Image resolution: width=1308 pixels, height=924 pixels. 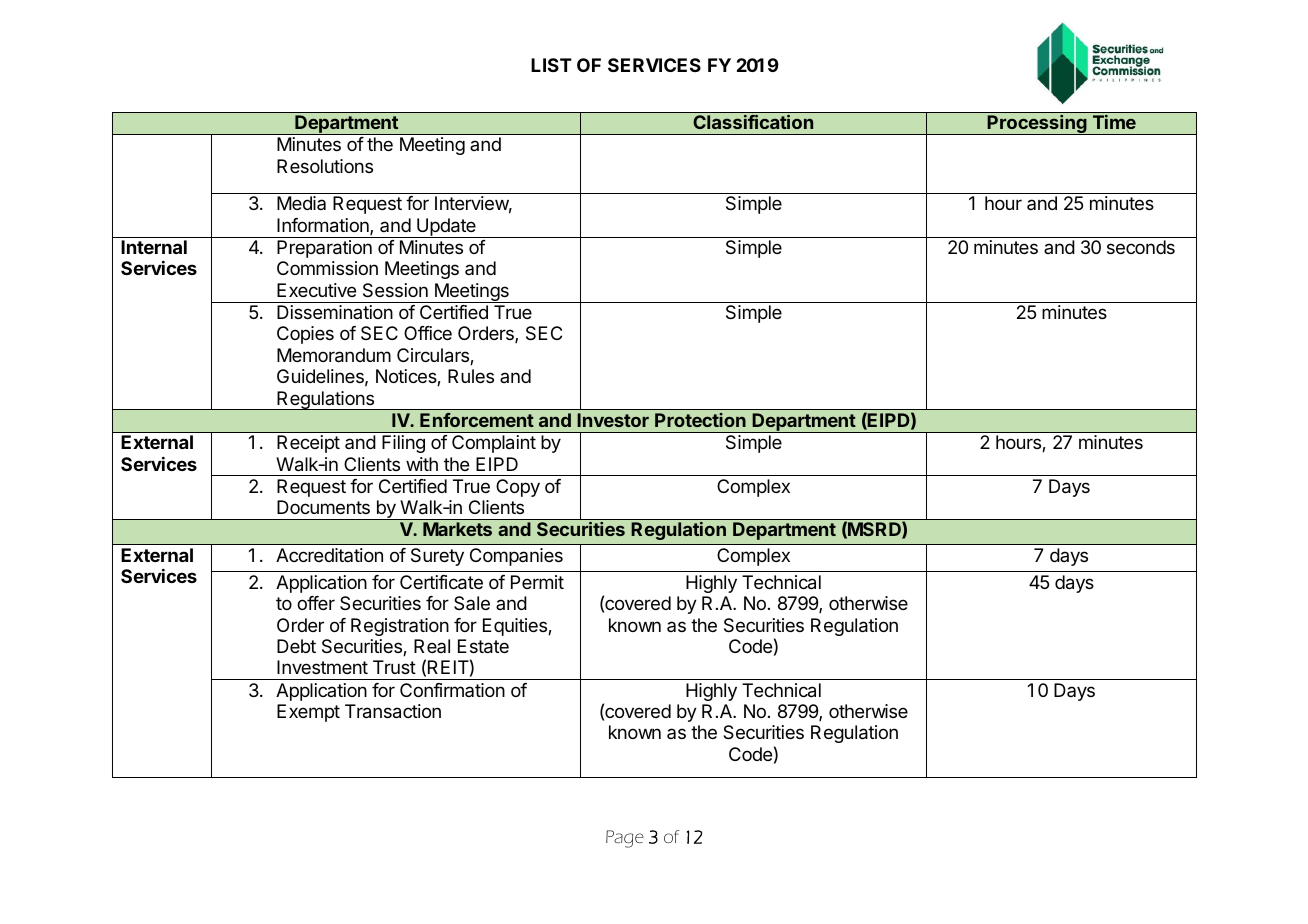 I want to click on Accreditation, so click(x=329, y=555).
